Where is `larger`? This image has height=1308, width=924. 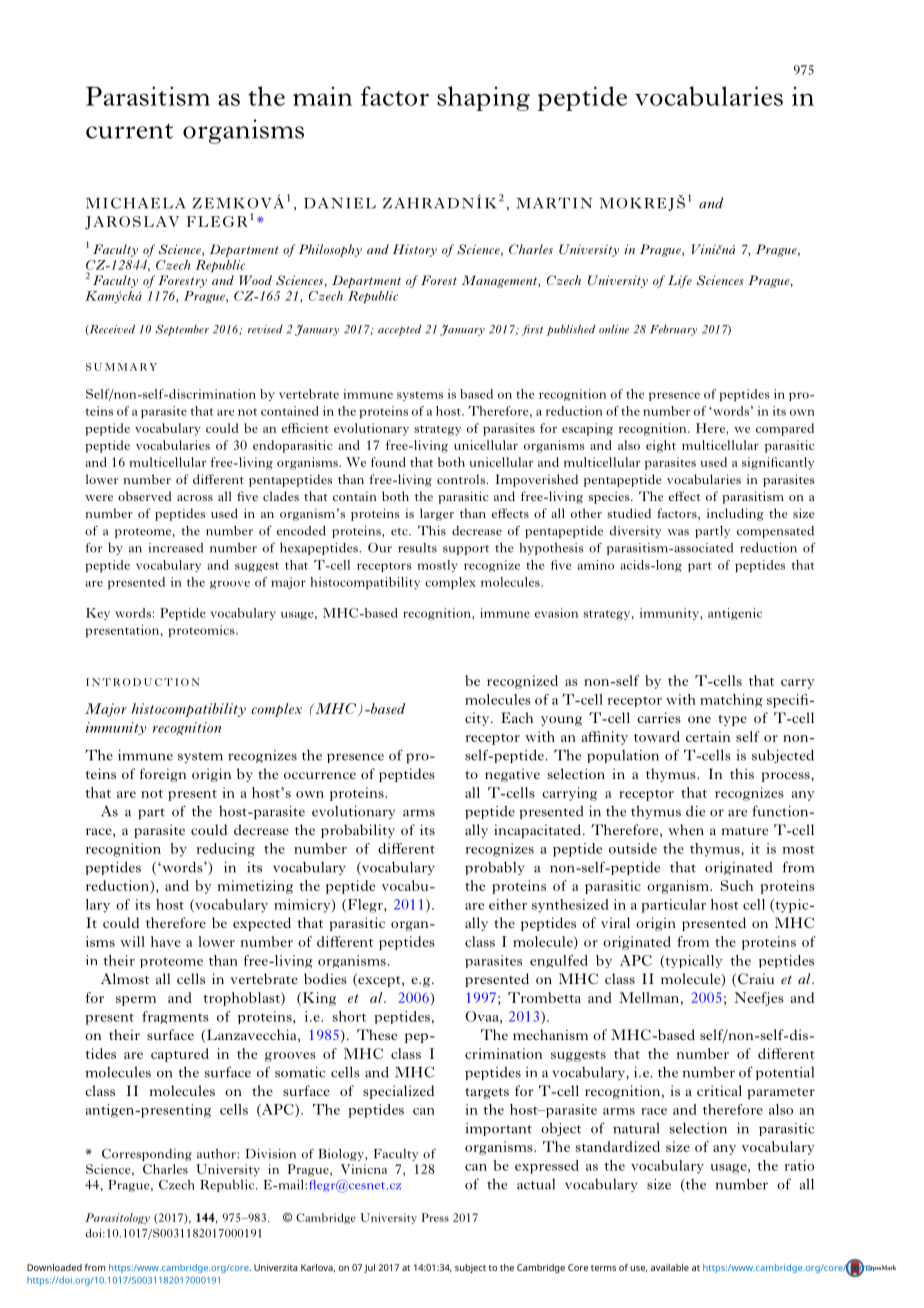 larger is located at coordinates (437, 514).
